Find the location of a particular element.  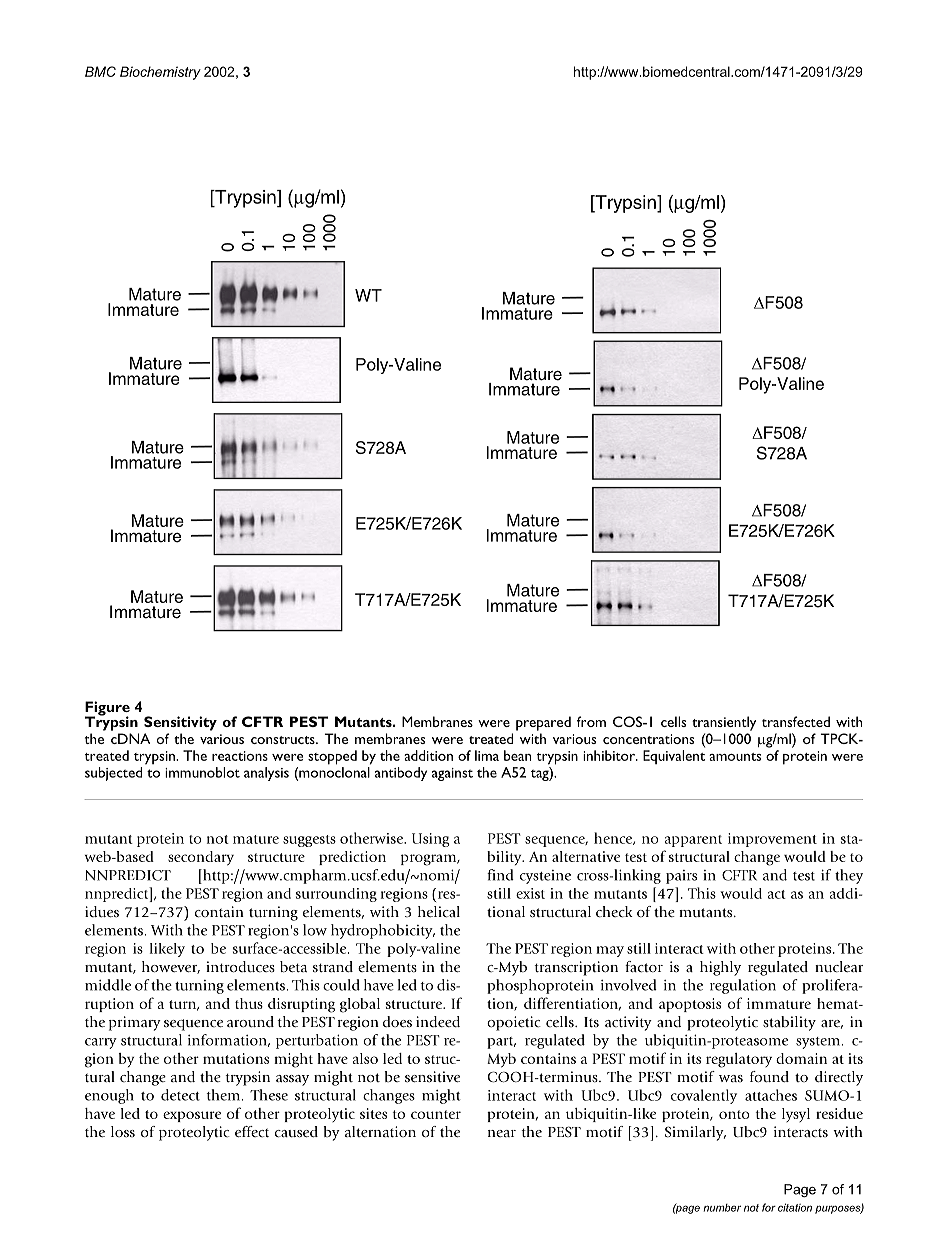

Figure is located at coordinates (107, 709).
